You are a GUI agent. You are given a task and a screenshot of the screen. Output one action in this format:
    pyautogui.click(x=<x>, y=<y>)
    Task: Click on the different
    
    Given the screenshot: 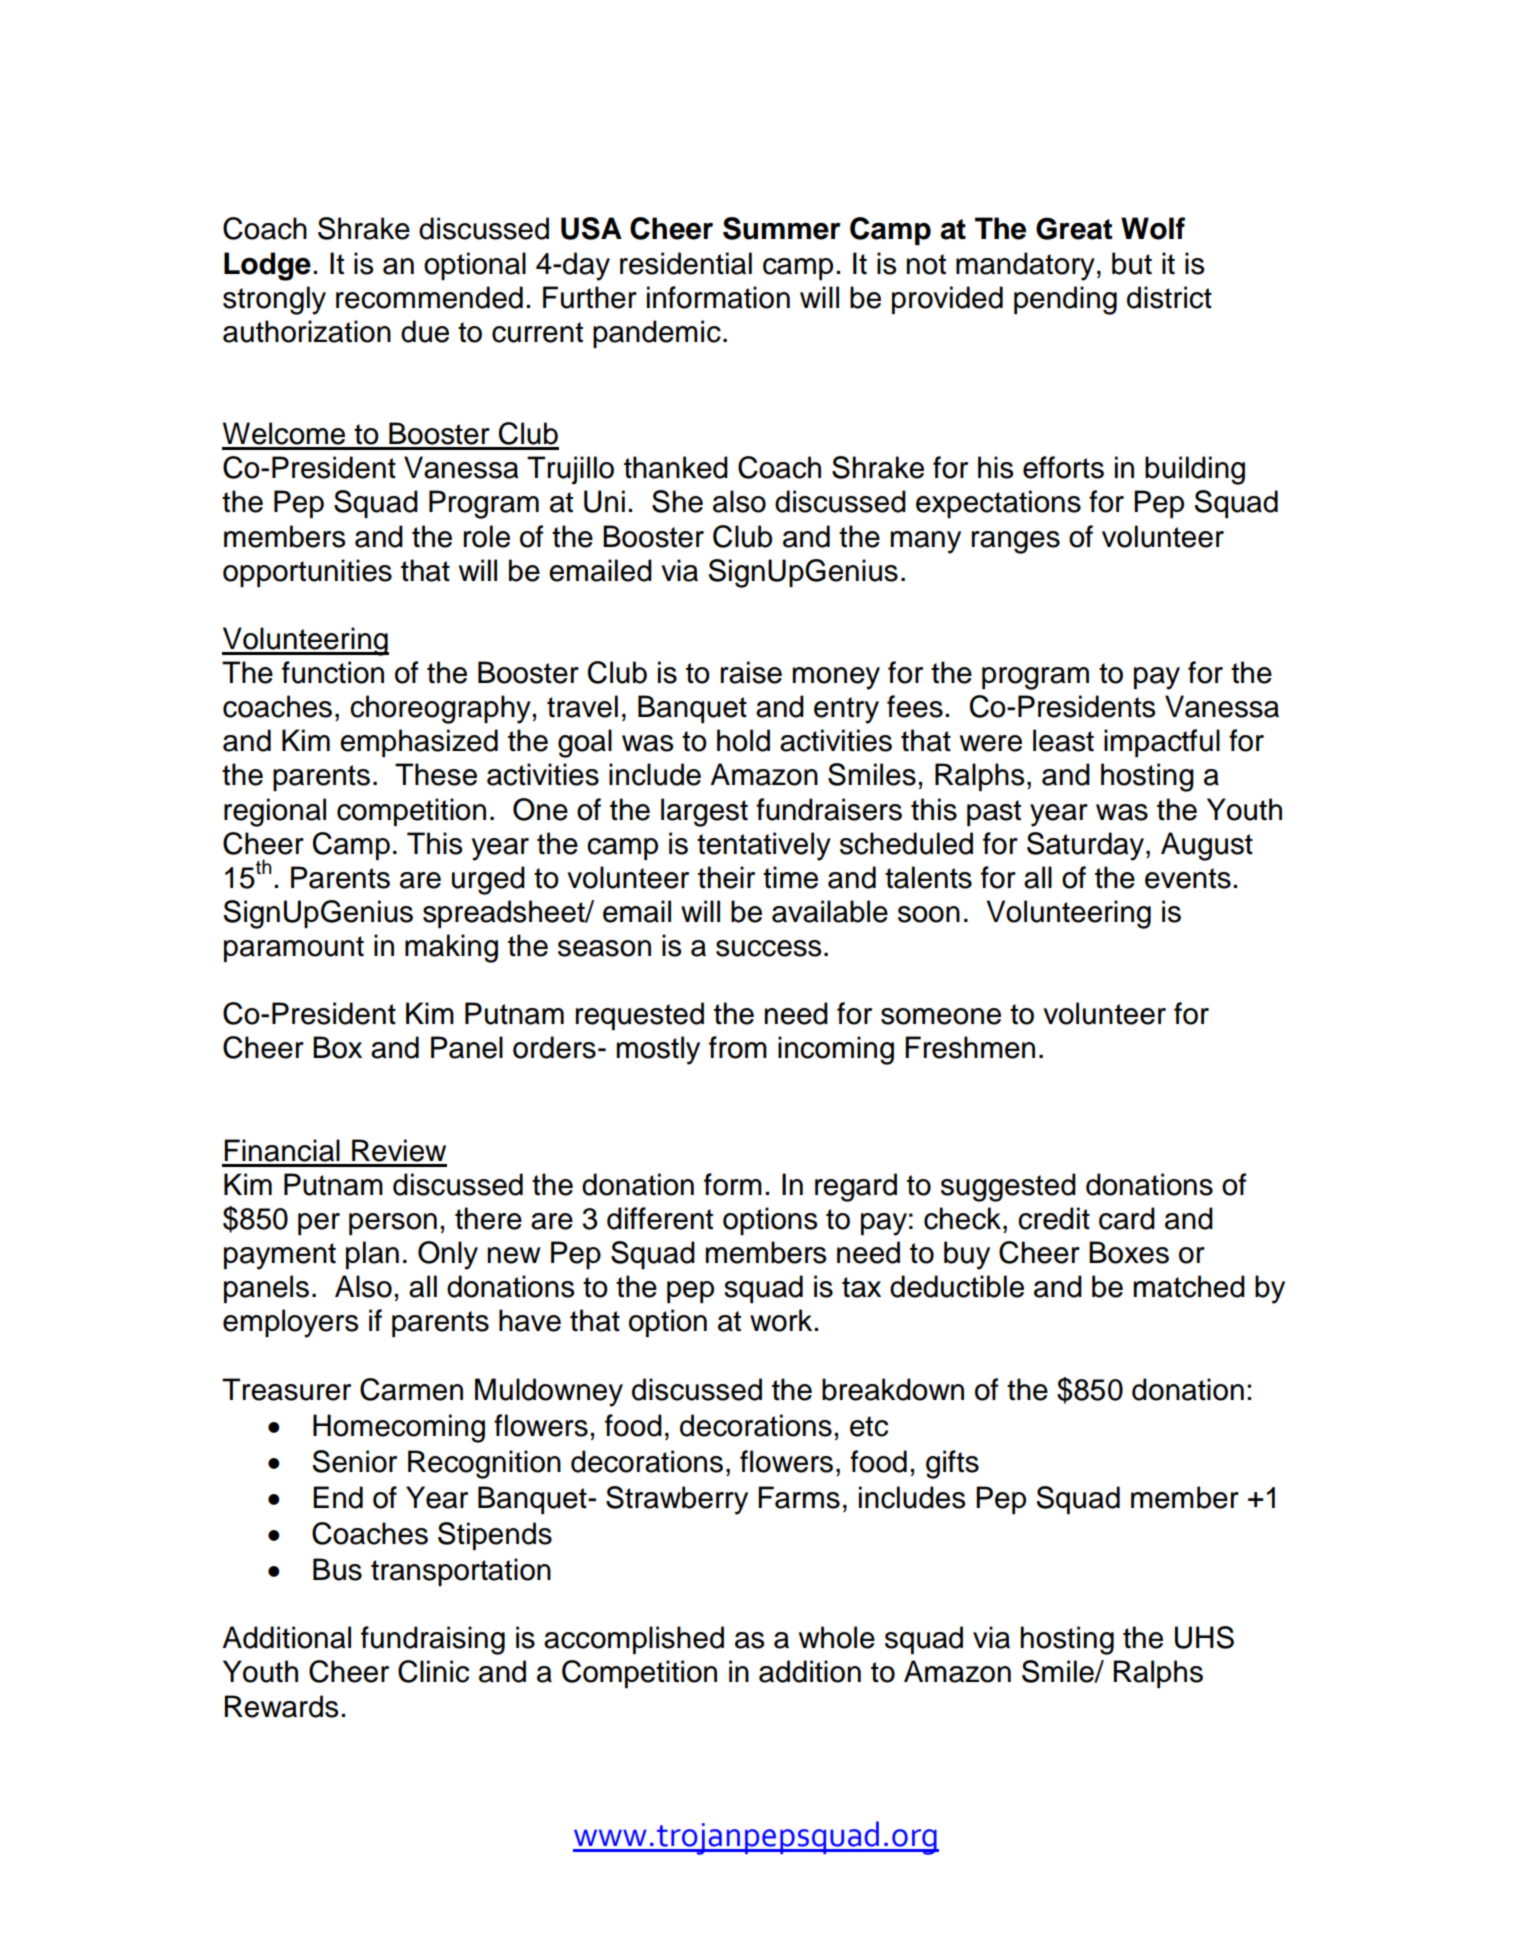 What is the action you would take?
    pyautogui.click(x=660, y=1218)
